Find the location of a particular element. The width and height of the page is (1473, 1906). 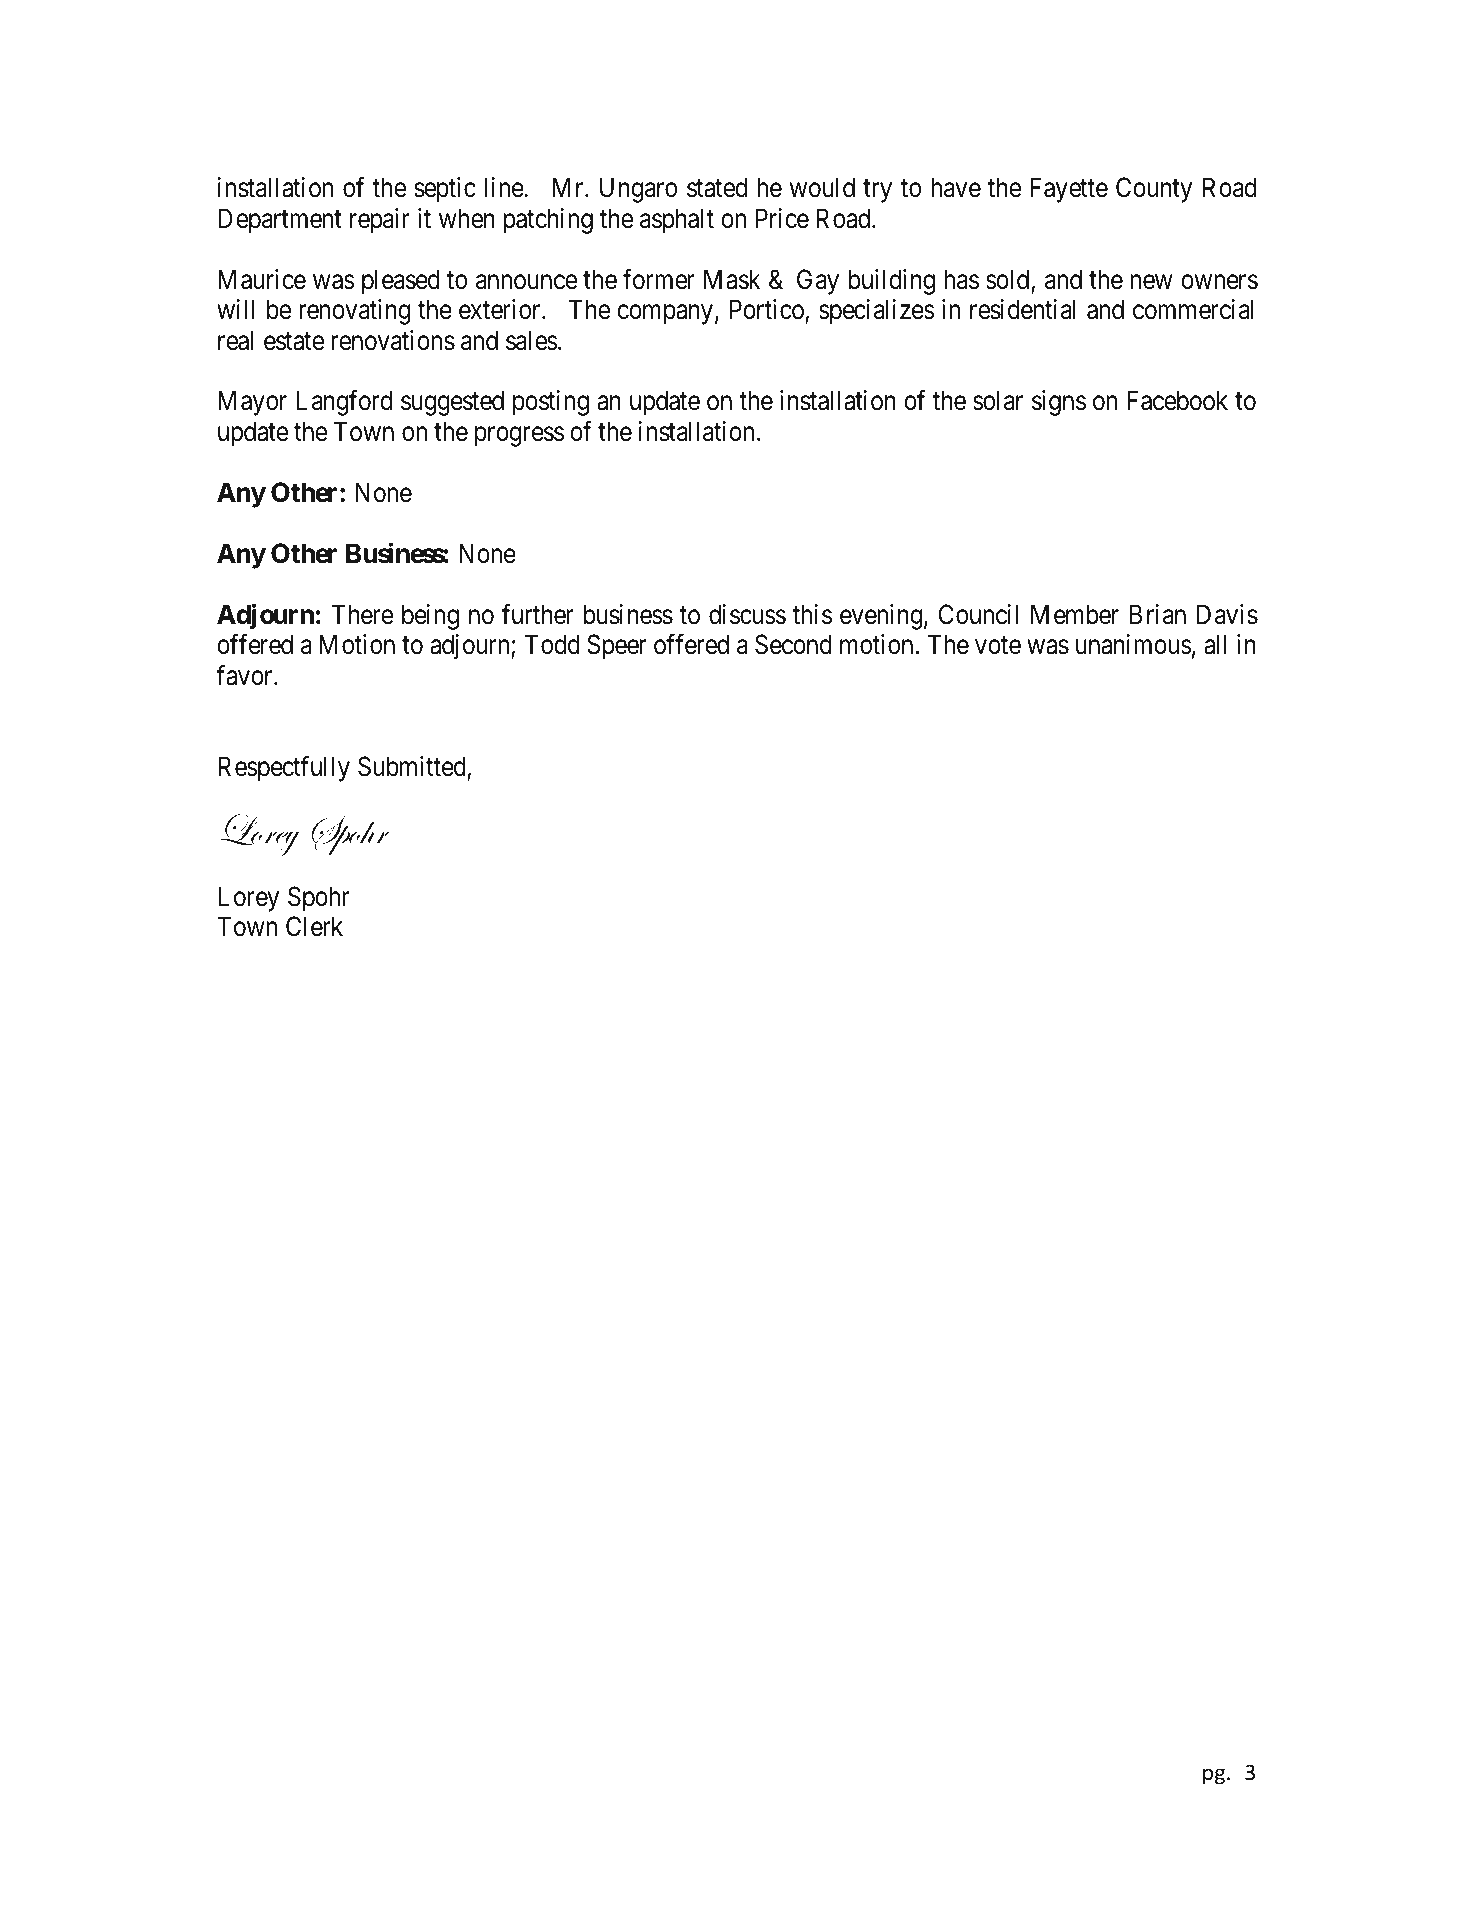

Member is located at coordinates (1075, 614).
